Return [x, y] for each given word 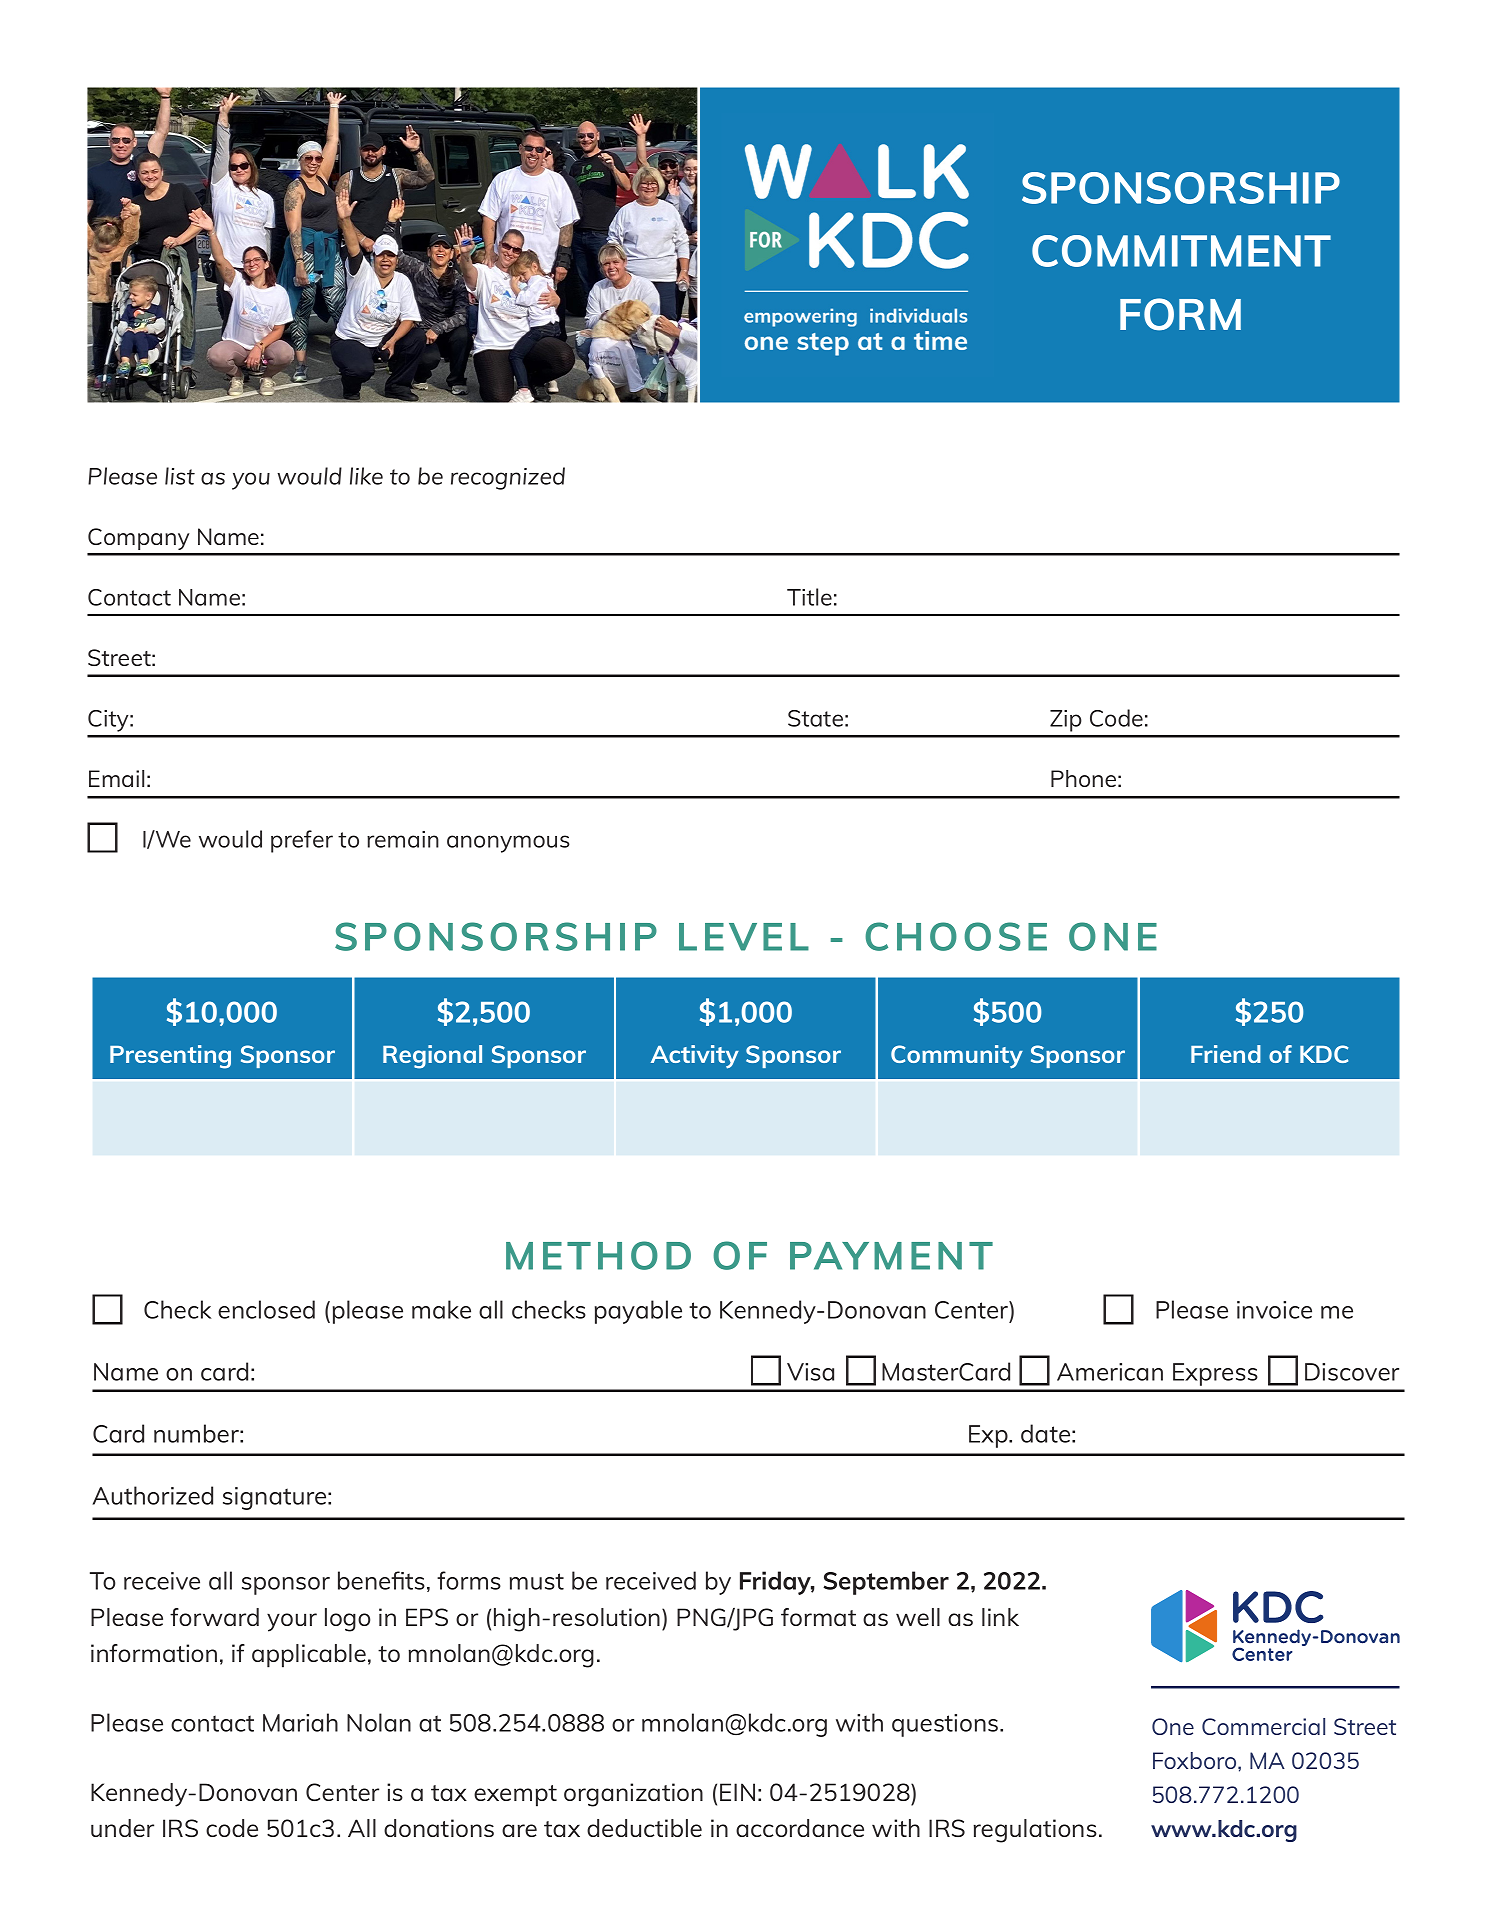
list [180, 476]
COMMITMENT [1181, 251]
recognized [508, 478]
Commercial [1263, 1726]
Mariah [300, 1722]
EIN [737, 1792]
